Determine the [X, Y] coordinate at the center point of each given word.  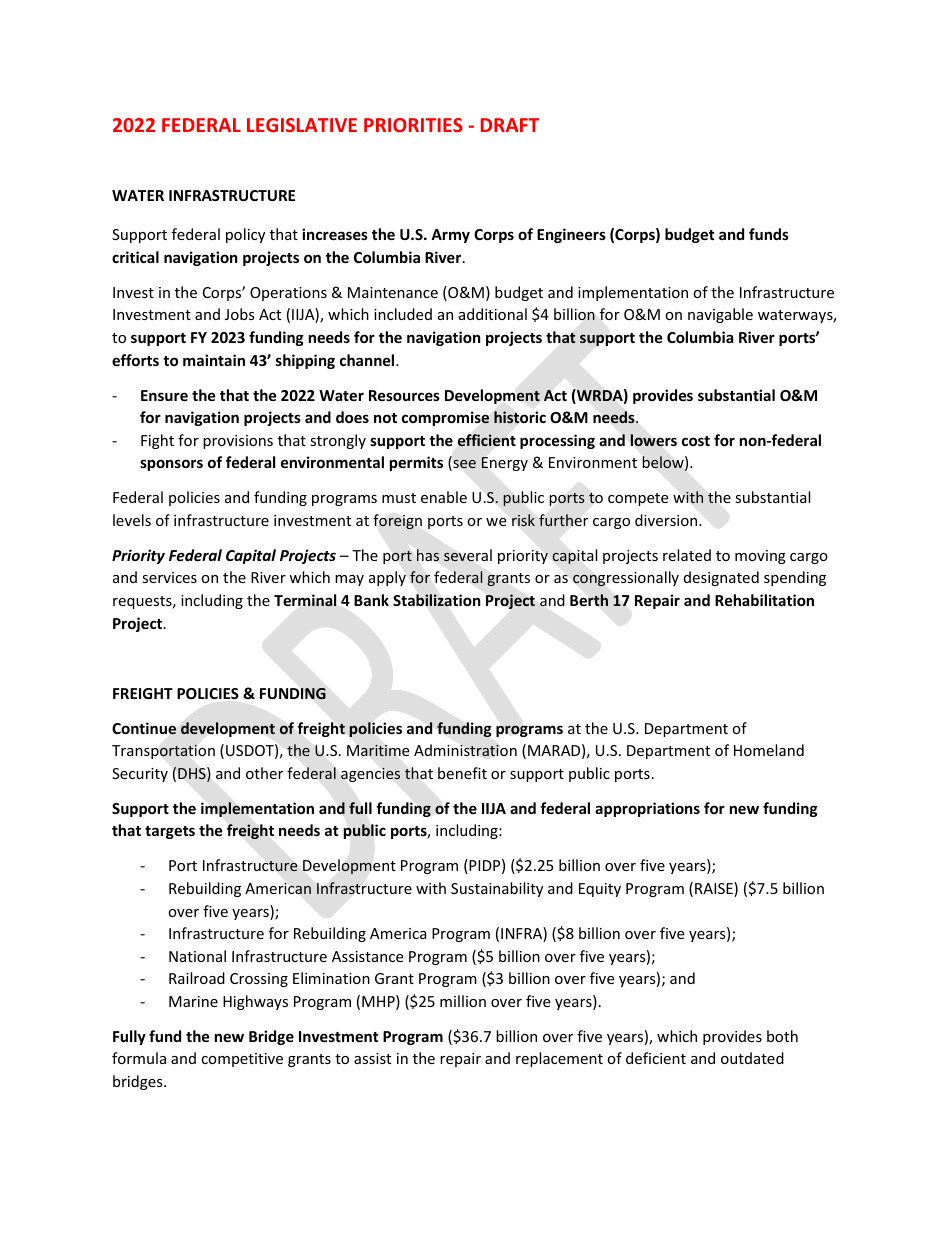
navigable [720, 315]
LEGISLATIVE [302, 125]
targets [170, 832]
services [169, 577]
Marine [193, 1001]
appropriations [647, 809]
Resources [404, 395]
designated [721, 578]
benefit [462, 773]
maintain [214, 360]
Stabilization [437, 600]
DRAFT [510, 125]
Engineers [571, 235]
